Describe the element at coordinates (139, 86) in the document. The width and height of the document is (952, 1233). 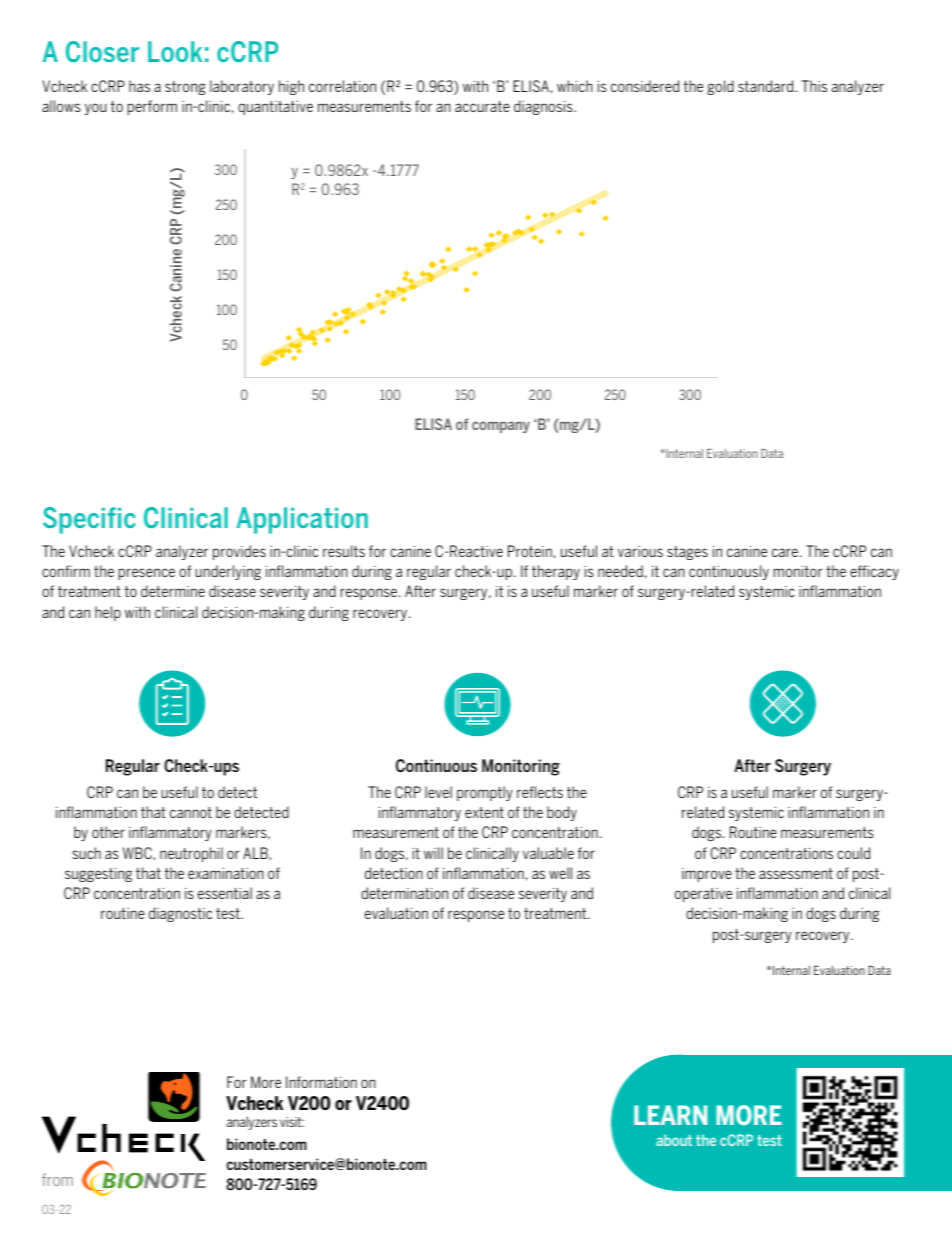
I see `has` at that location.
